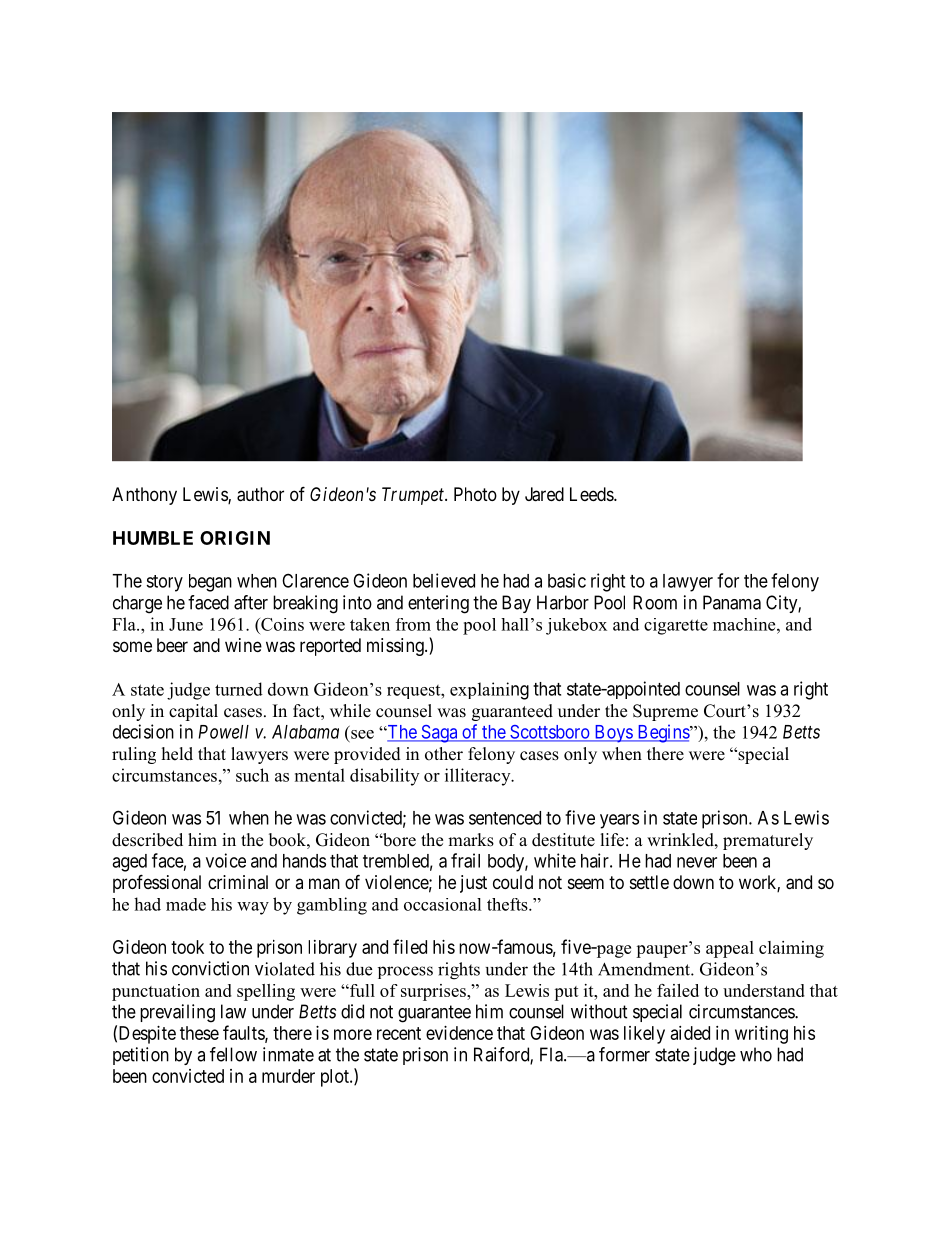 This image has height=1233, width=952. Describe the element at coordinates (592, 494) in the image. I see `Leeds` at that location.
